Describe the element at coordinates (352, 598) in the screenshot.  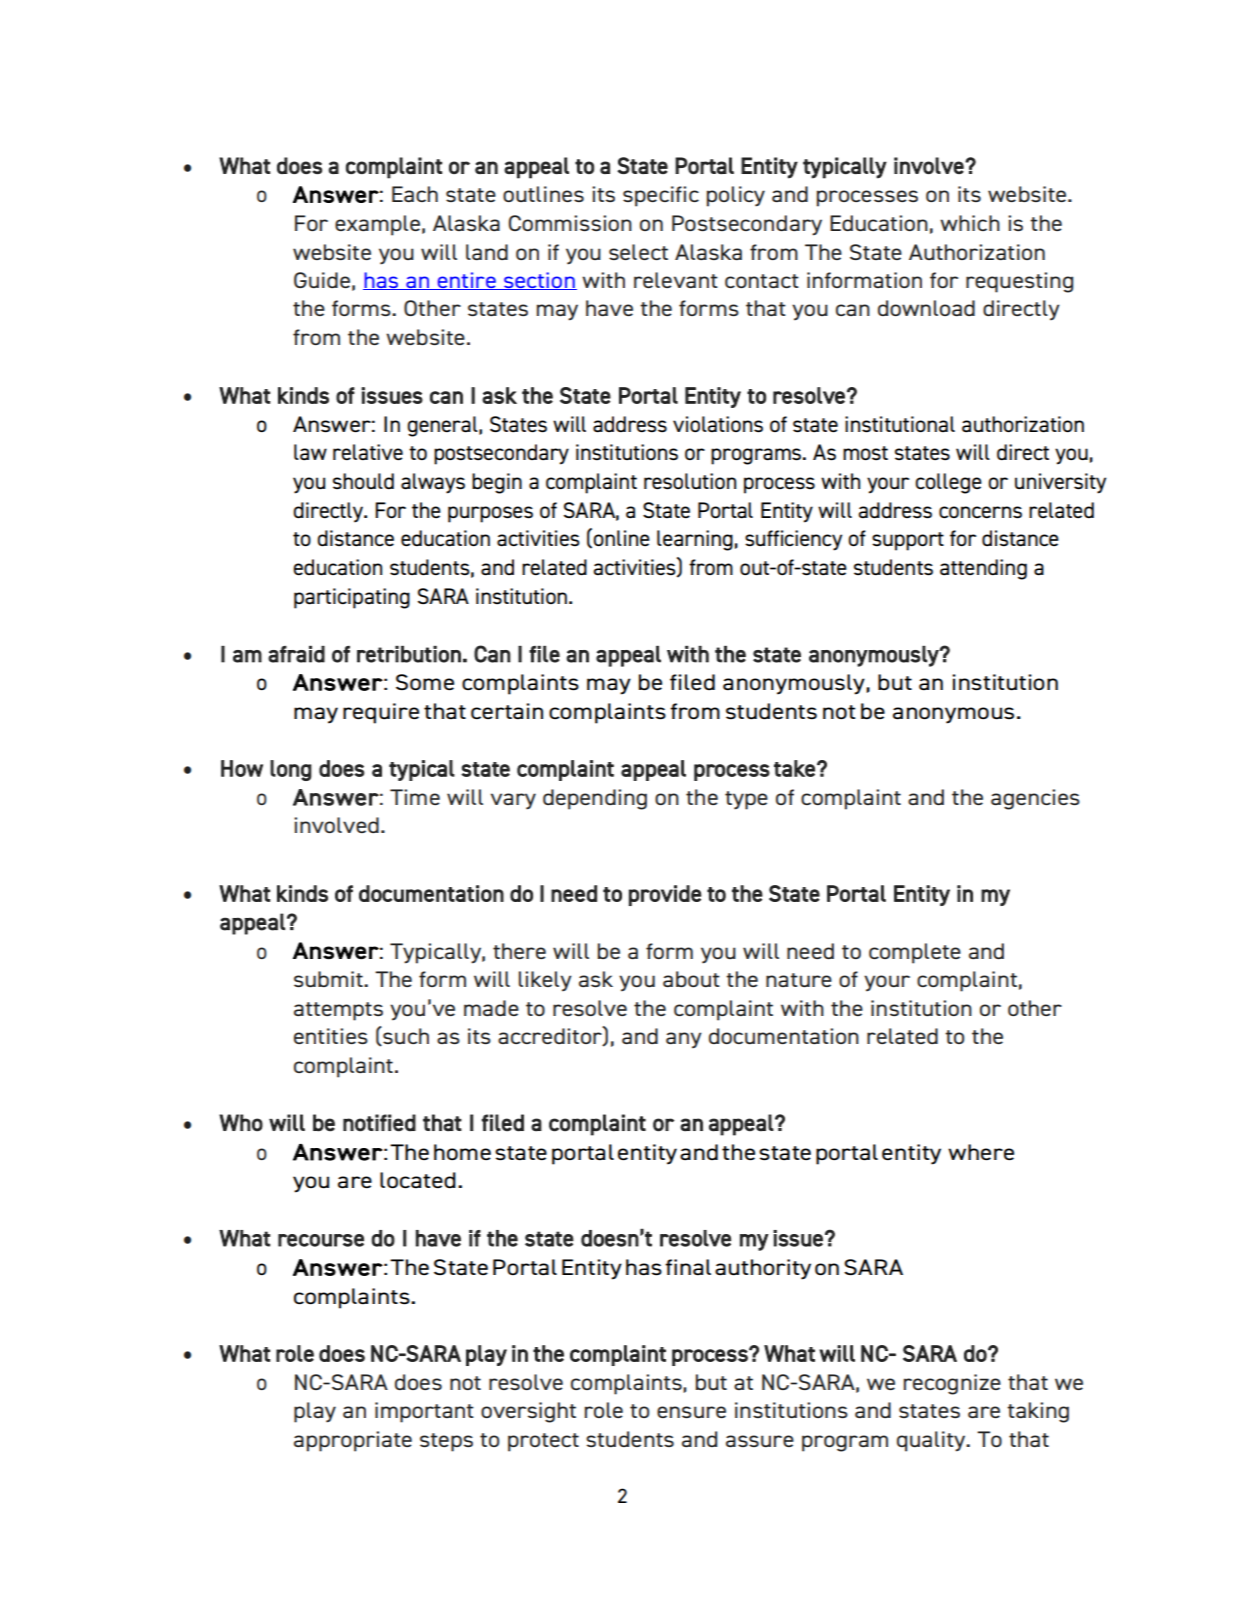
I see `participating` at that location.
